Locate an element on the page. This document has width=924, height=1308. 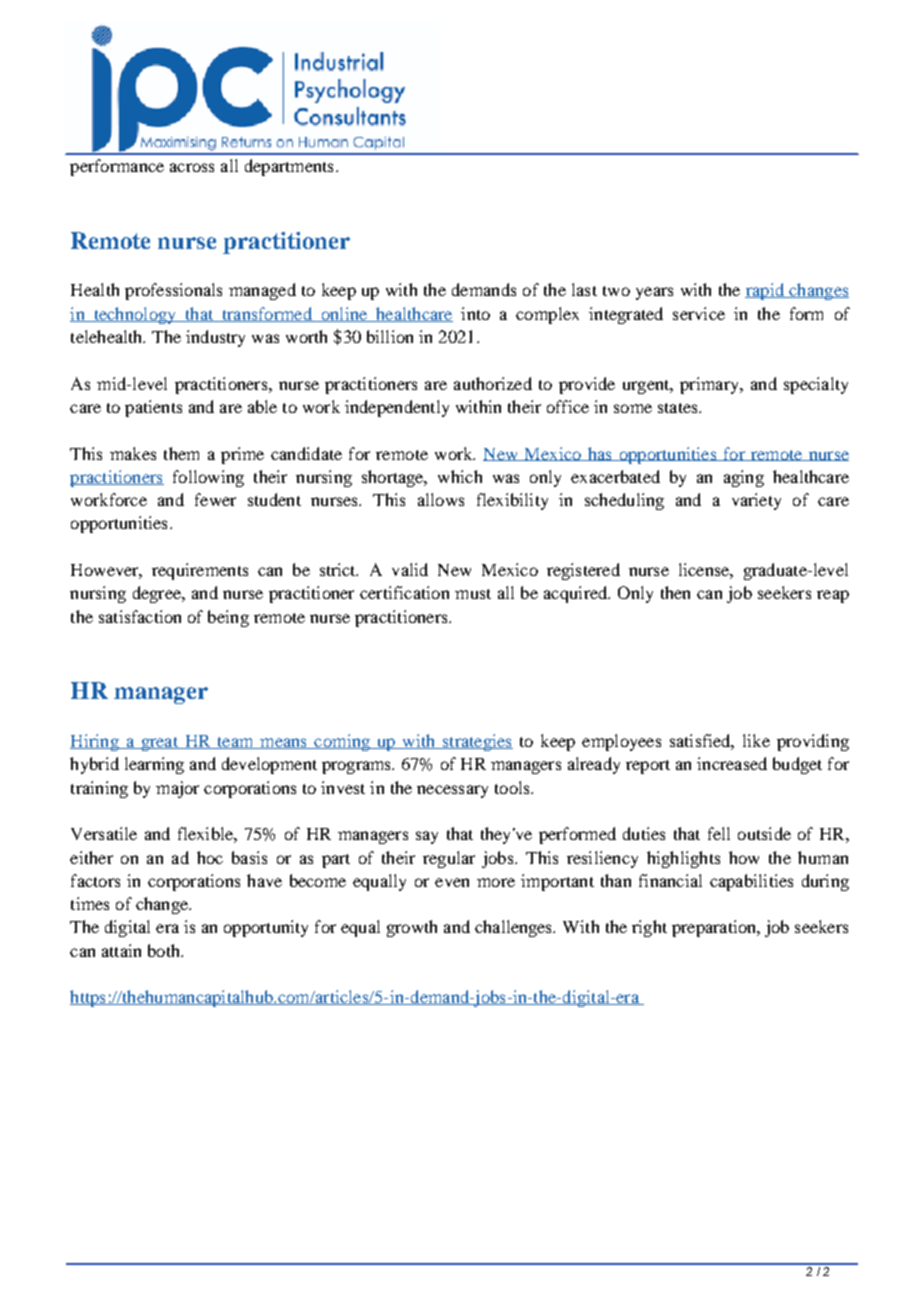
rapid is located at coordinates (765, 291).
